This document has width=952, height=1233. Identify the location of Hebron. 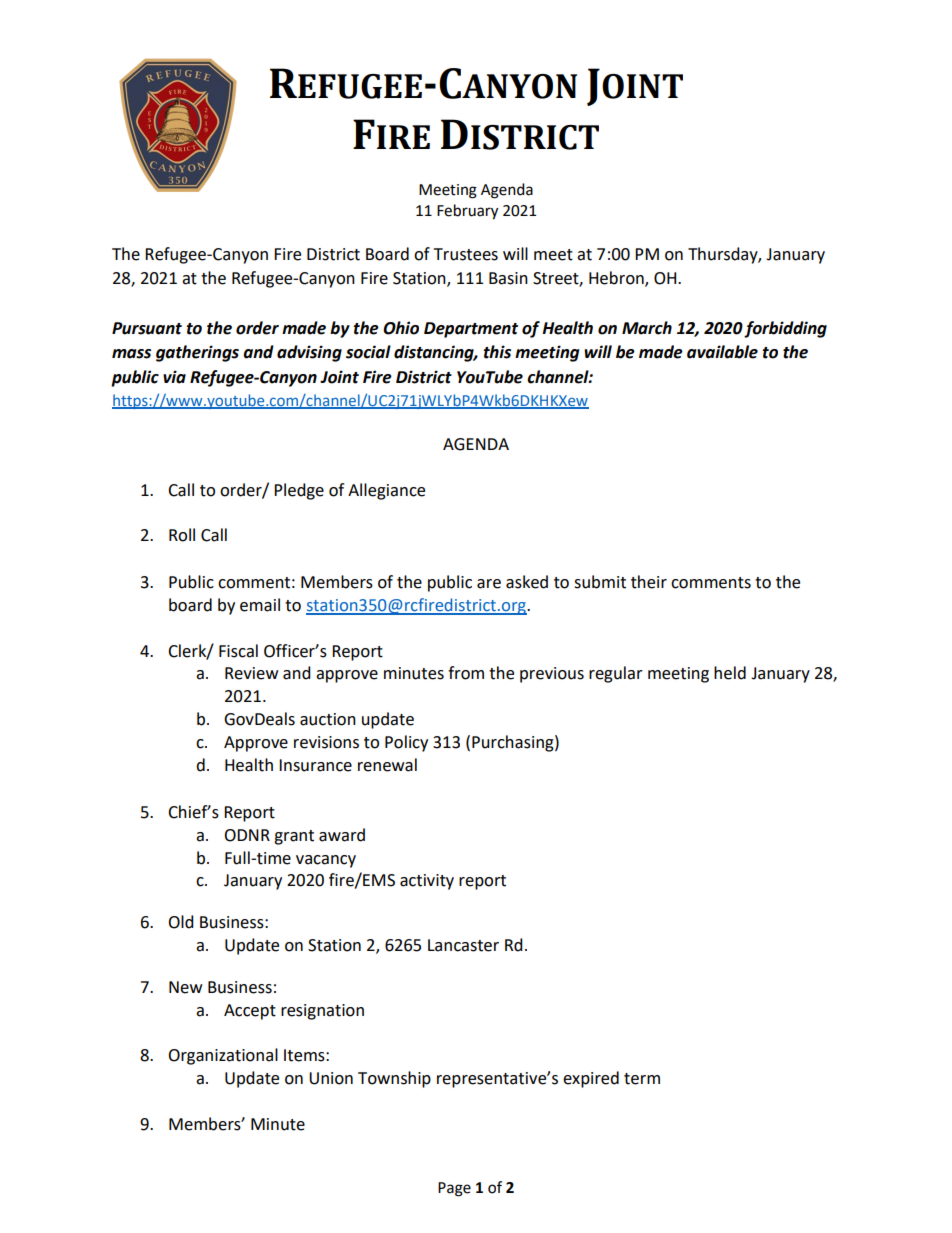
(617, 279).
